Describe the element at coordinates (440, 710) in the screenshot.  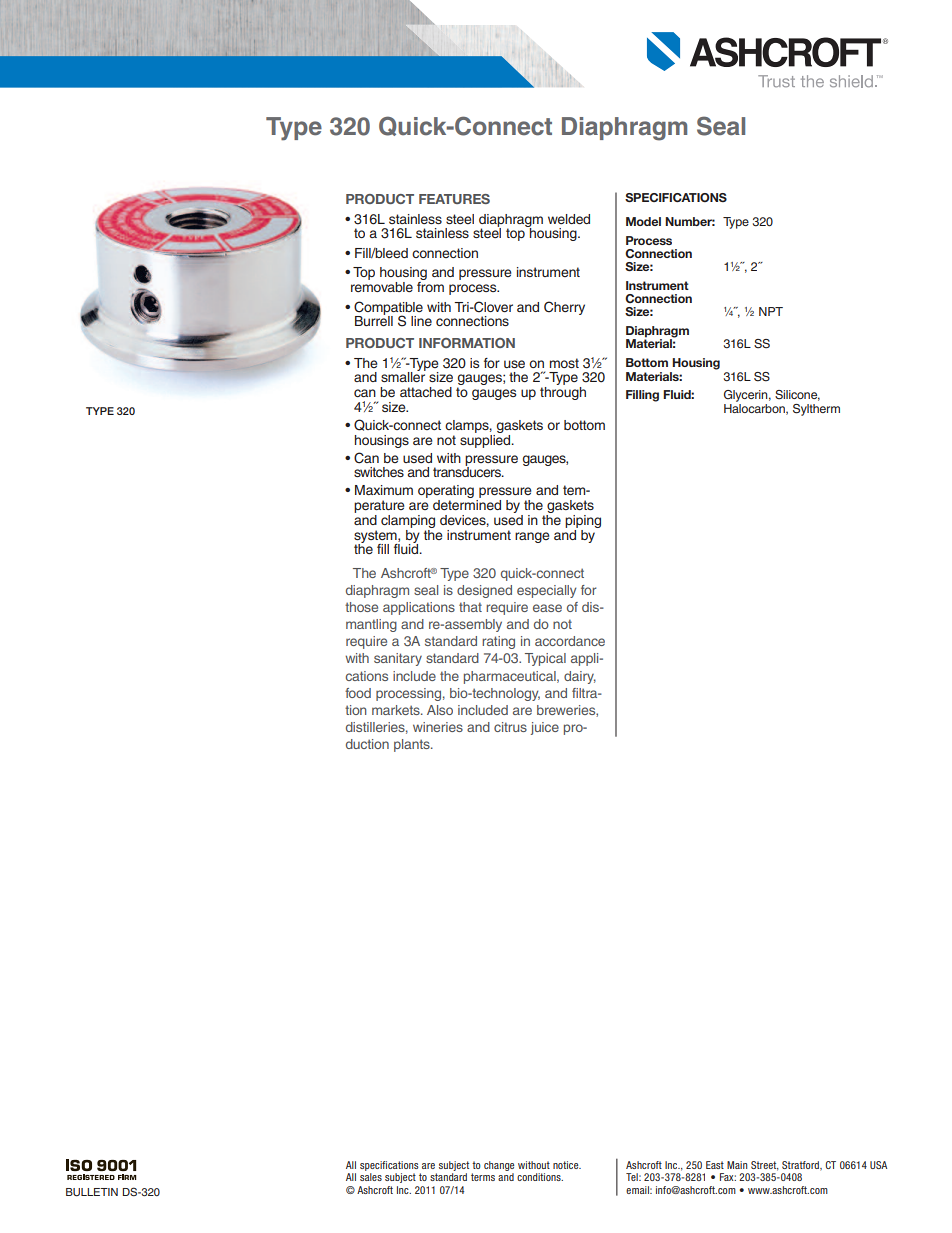
I see `Also` at that location.
